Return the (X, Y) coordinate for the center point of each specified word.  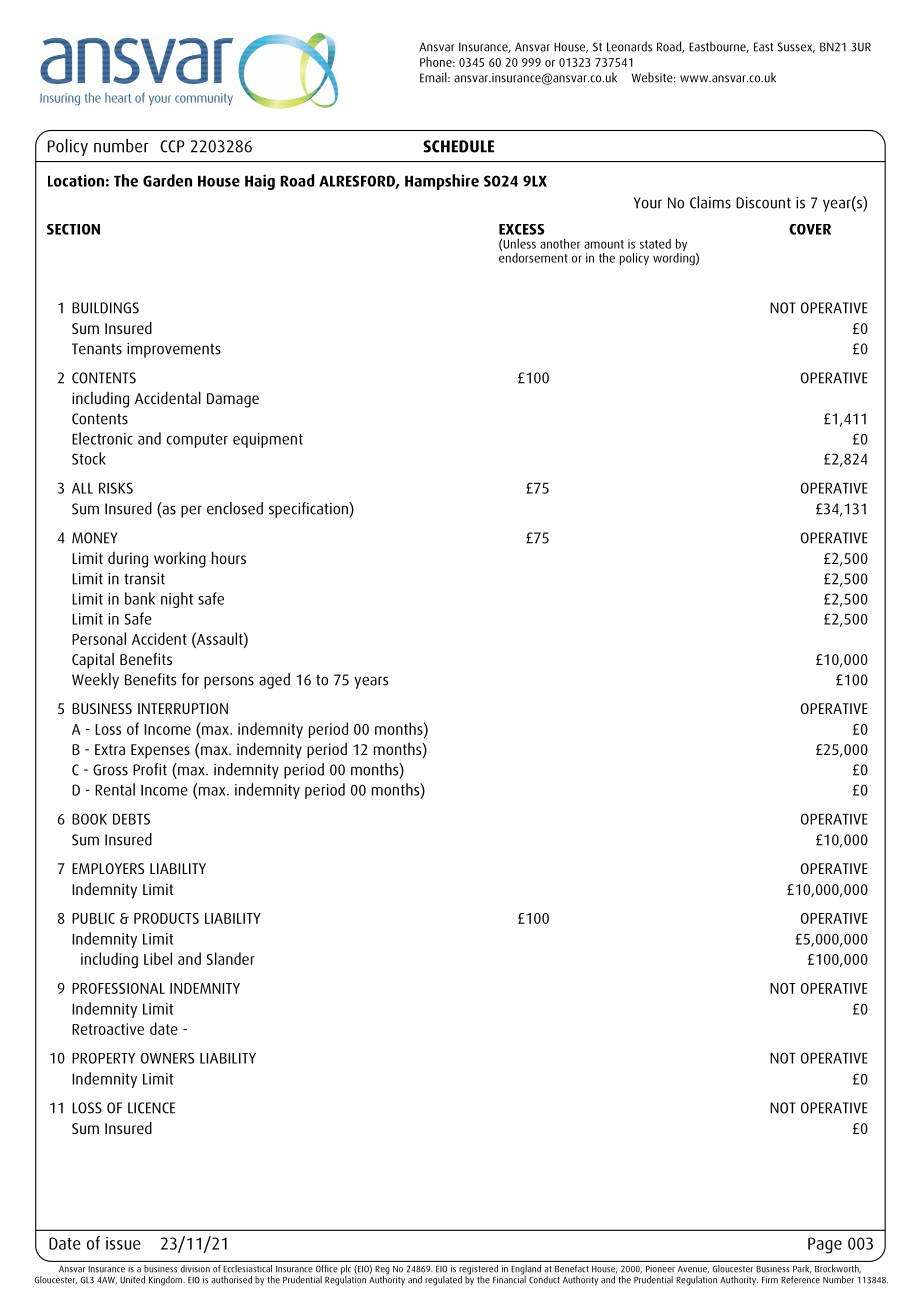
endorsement (533, 256)
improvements (174, 350)
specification (309, 510)
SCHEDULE (458, 146)
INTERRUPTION (183, 708)
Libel (158, 958)
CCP (172, 146)
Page (825, 1245)
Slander (231, 958)
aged (274, 681)
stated (655, 244)
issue (123, 1243)
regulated (443, 1281)
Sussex (796, 47)
